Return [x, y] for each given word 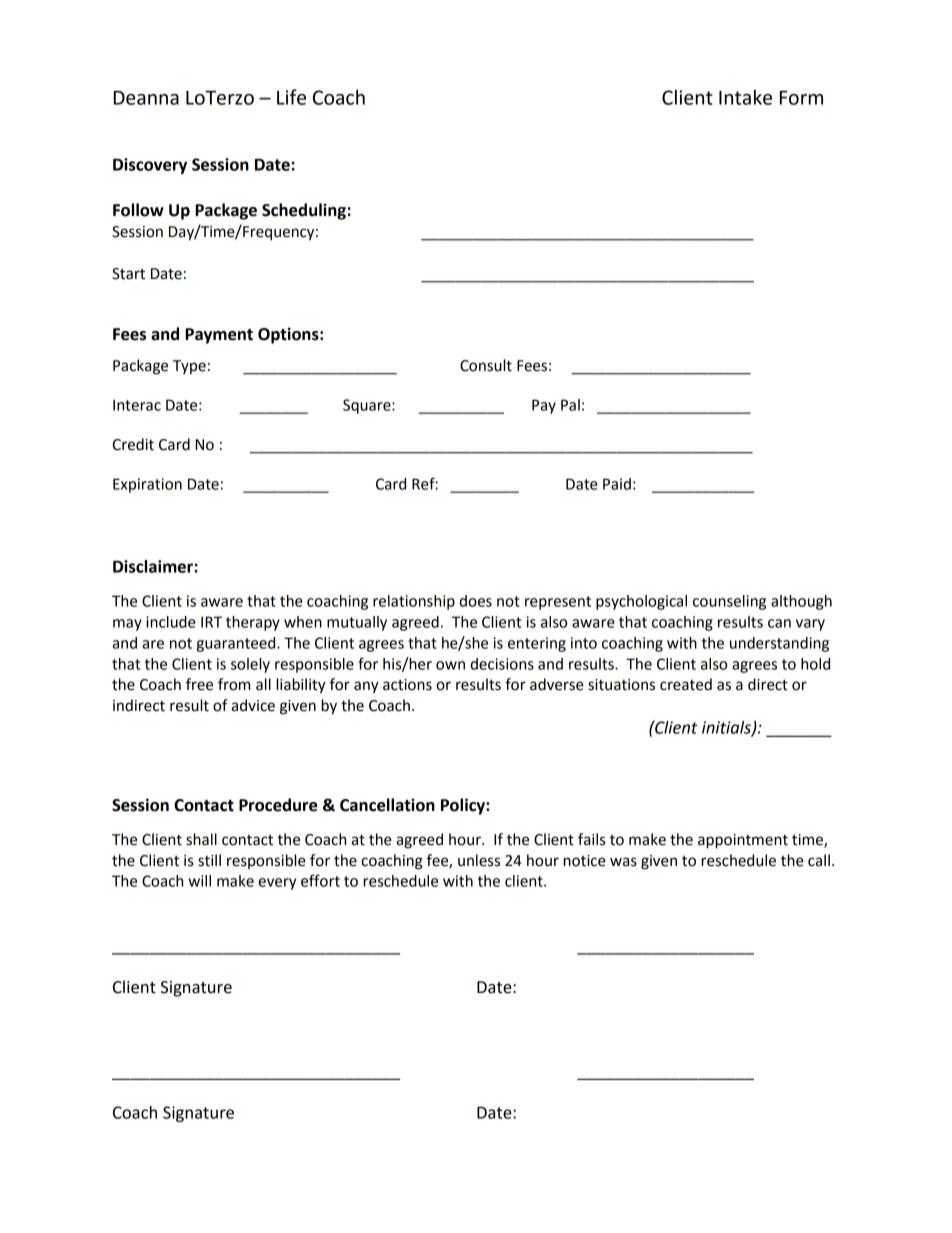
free [199, 684]
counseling [729, 602]
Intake [745, 97]
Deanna [146, 98]
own [450, 665]
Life [291, 97]
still [209, 860]
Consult [486, 365]
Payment [219, 336]
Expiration [147, 485]
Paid [617, 484]
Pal [570, 405]
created [686, 684]
